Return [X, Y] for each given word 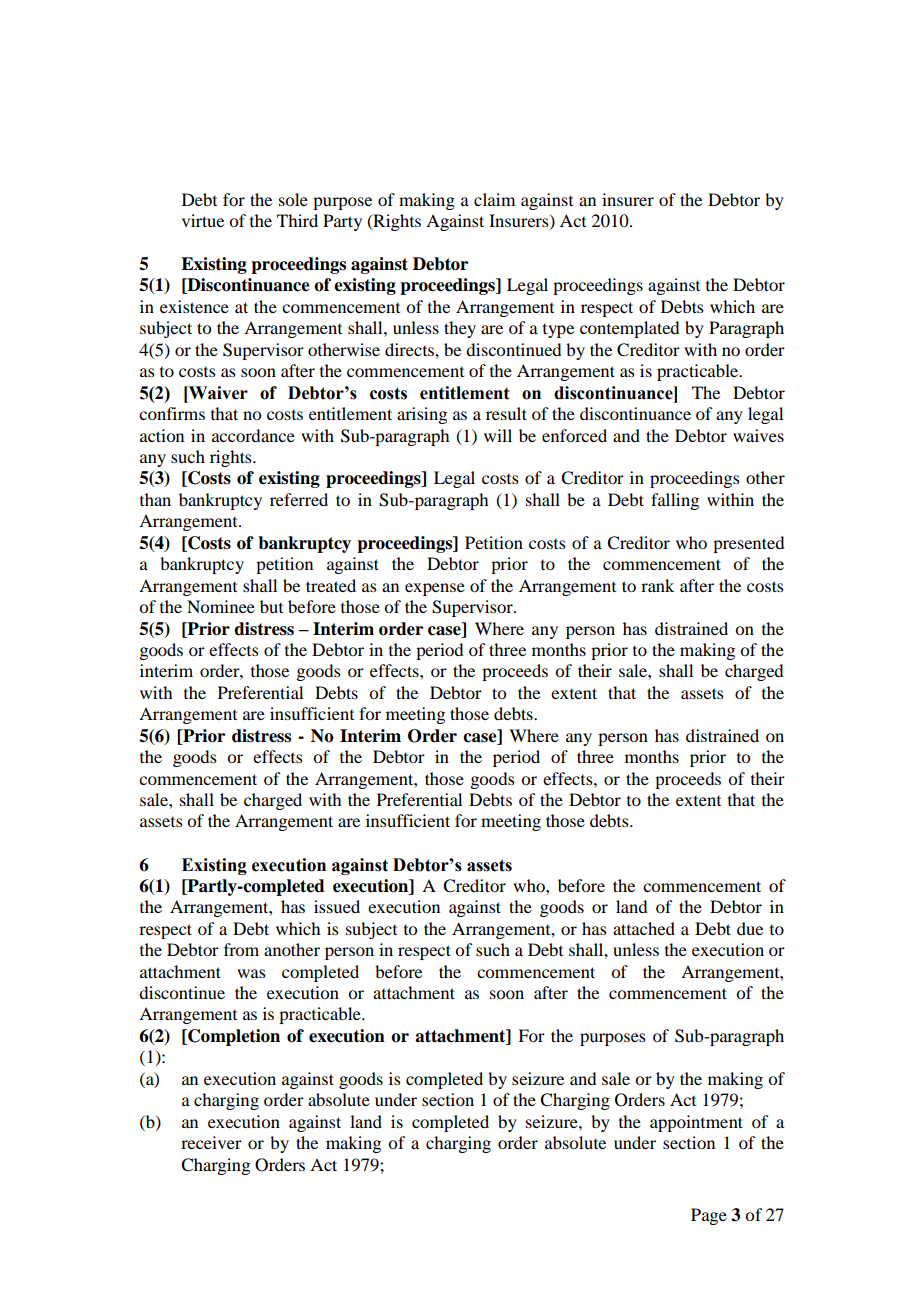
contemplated [629, 329]
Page [709, 1216]
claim [494, 199]
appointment [696, 1123]
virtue [203, 220]
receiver [211, 1142]
